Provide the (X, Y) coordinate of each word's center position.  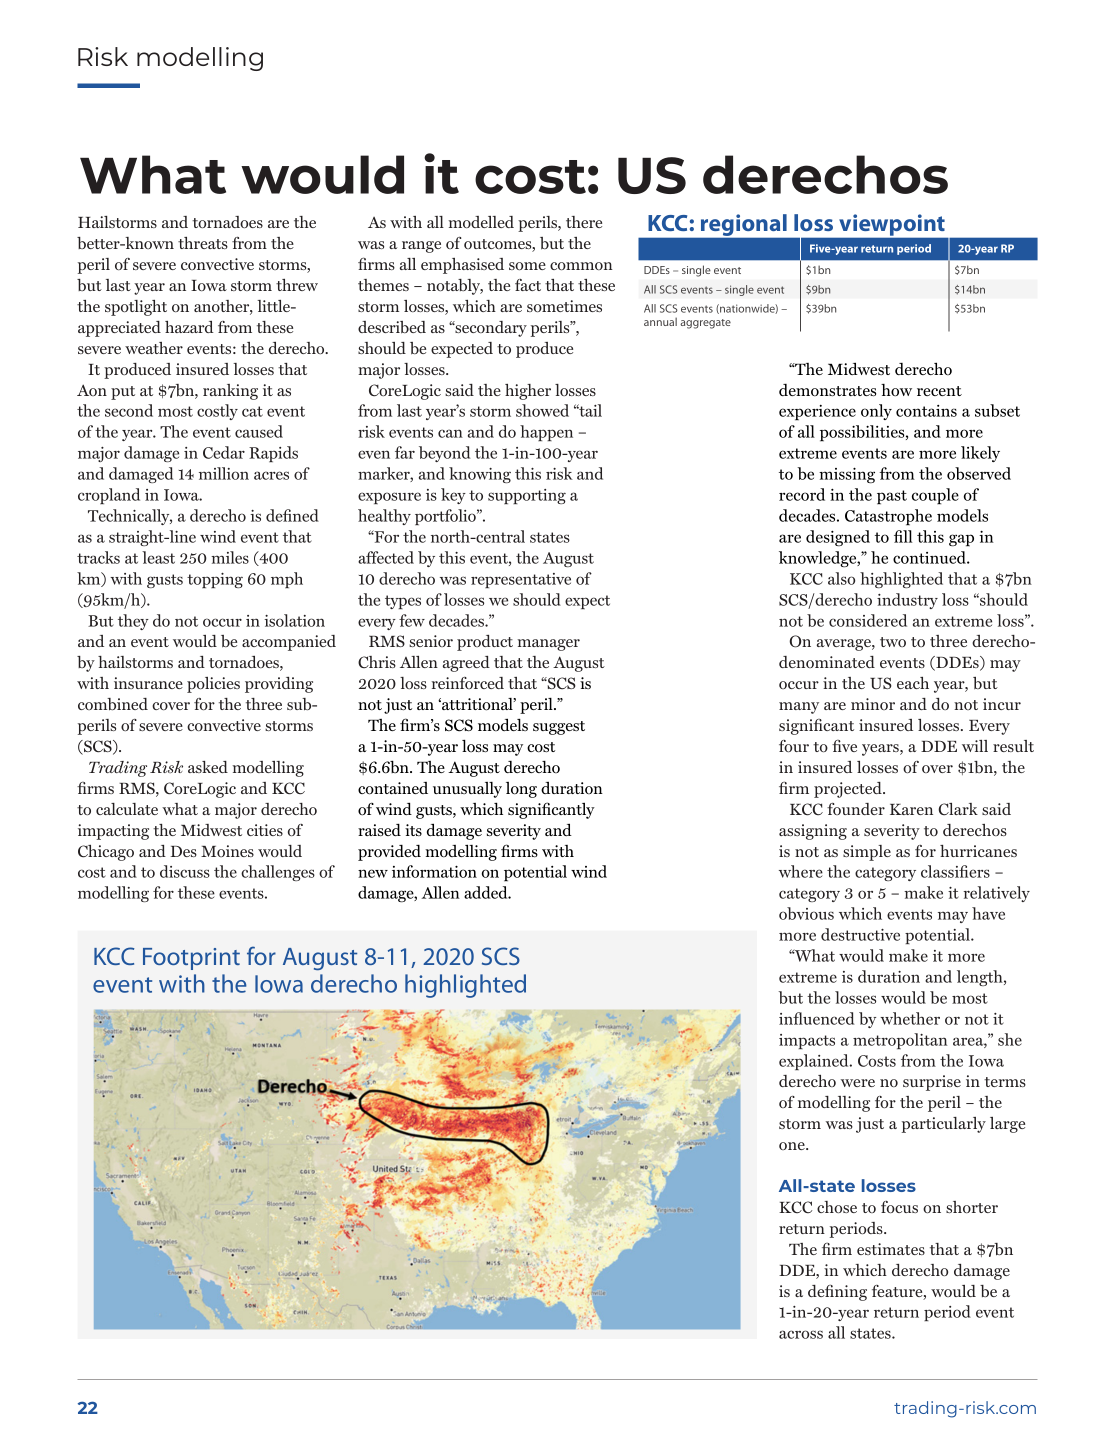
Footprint (191, 959)
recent (939, 391)
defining (837, 1292)
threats (203, 243)
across (801, 1334)
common (581, 266)
